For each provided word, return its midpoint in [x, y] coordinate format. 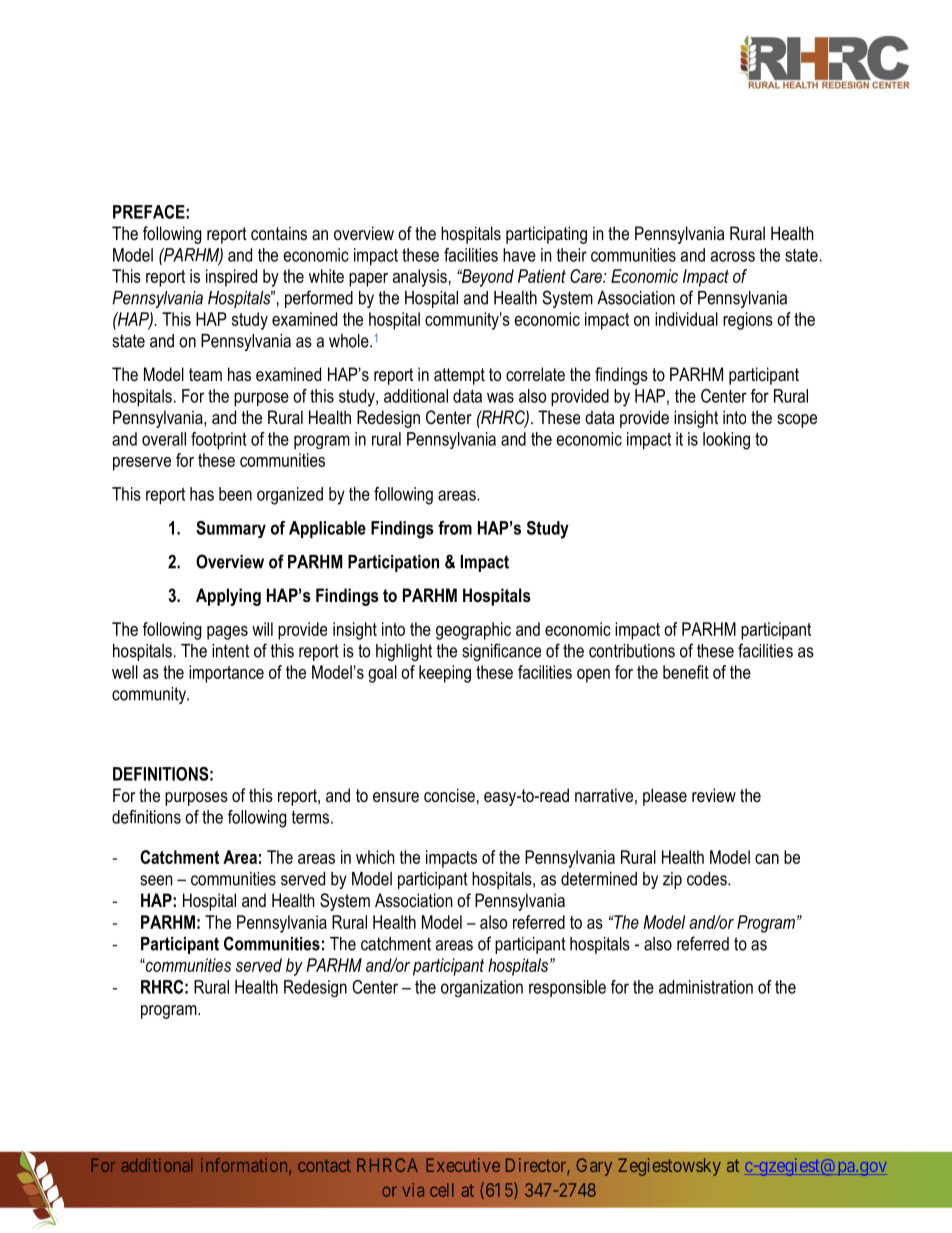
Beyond [486, 278]
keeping [445, 674]
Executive [463, 1165]
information [245, 1166]
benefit [686, 672]
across [733, 256]
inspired [231, 278]
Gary [594, 1167]
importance [226, 674]
